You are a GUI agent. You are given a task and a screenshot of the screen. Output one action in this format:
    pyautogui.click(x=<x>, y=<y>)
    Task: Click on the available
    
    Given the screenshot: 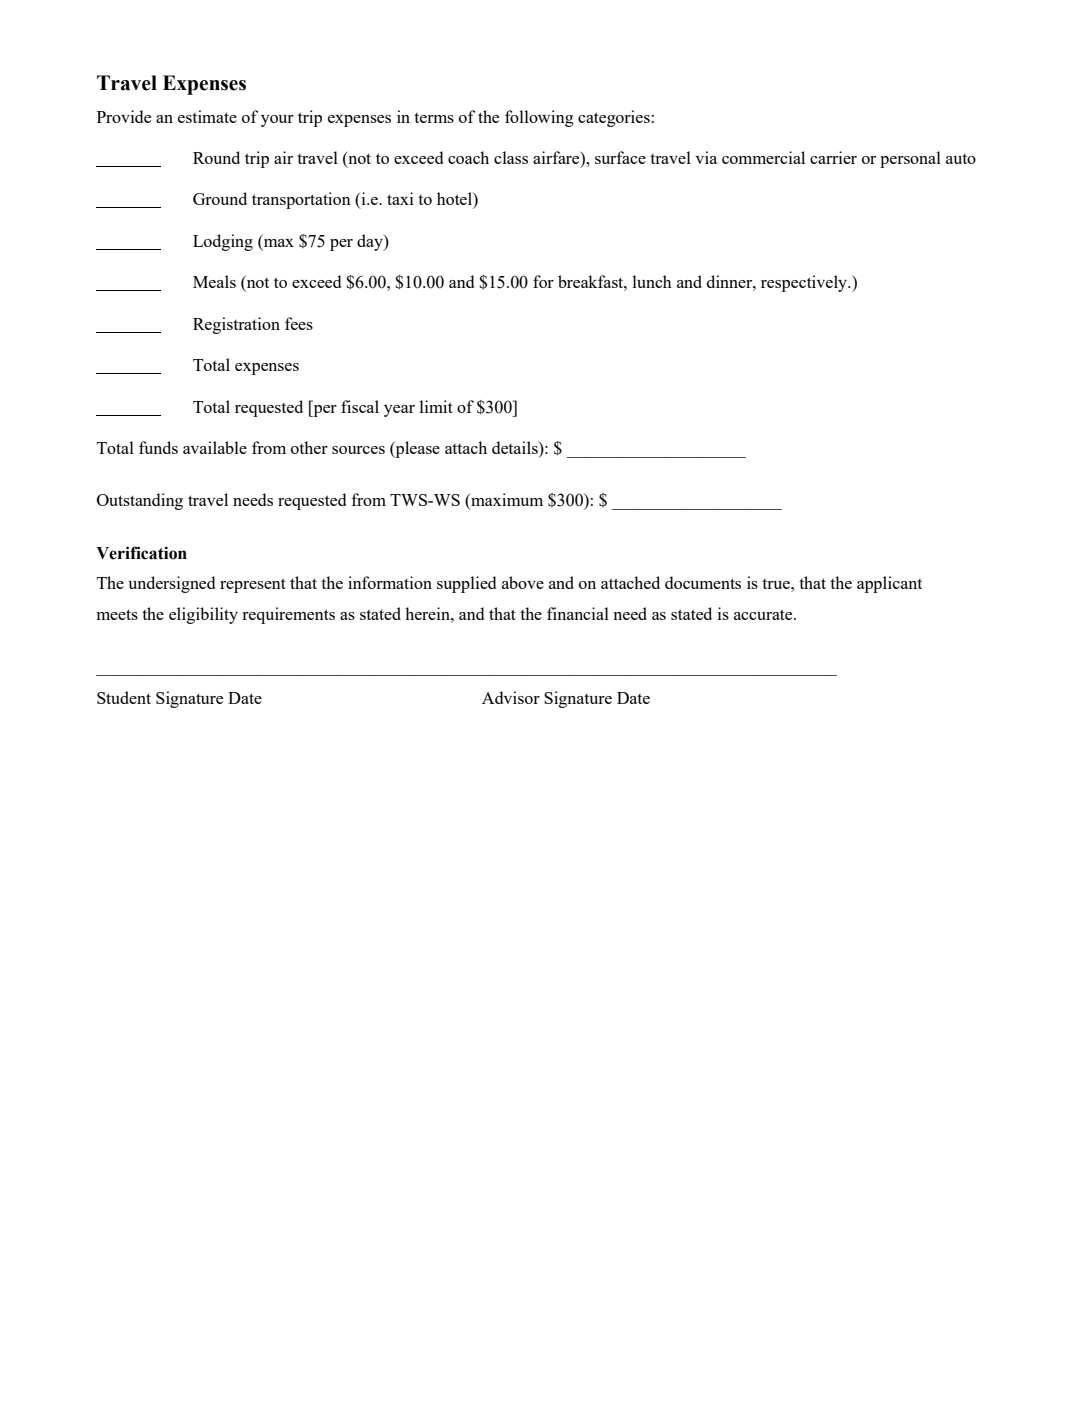 What is the action you would take?
    pyautogui.click(x=215, y=447)
